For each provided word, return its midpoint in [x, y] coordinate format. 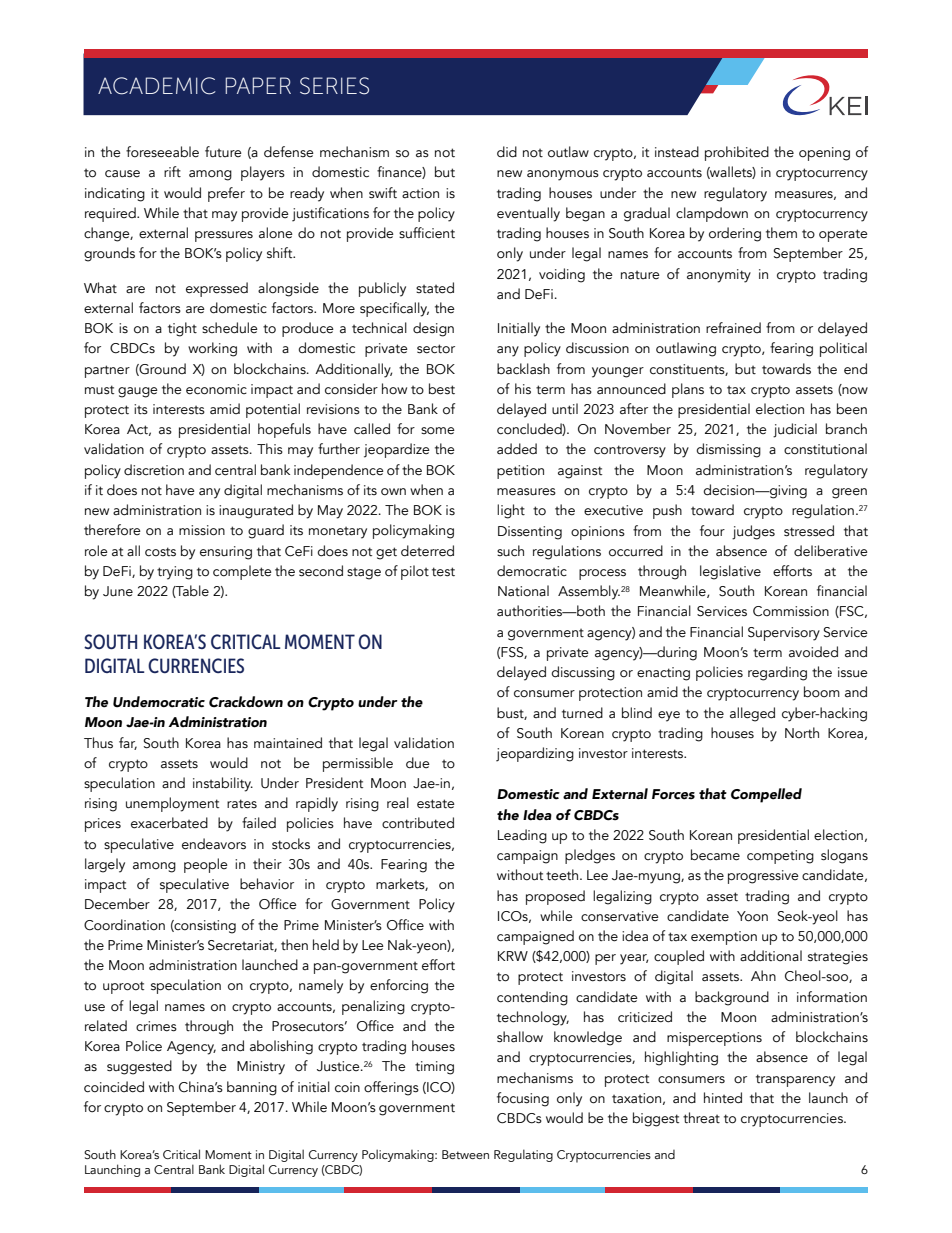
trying [175, 573]
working [212, 349]
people [206, 865]
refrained [733, 328]
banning [252, 1088]
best [442, 389]
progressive [763, 877]
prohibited [737, 153]
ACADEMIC [157, 86]
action [420, 193]
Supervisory [784, 634]
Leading [522, 836]
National [523, 591]
